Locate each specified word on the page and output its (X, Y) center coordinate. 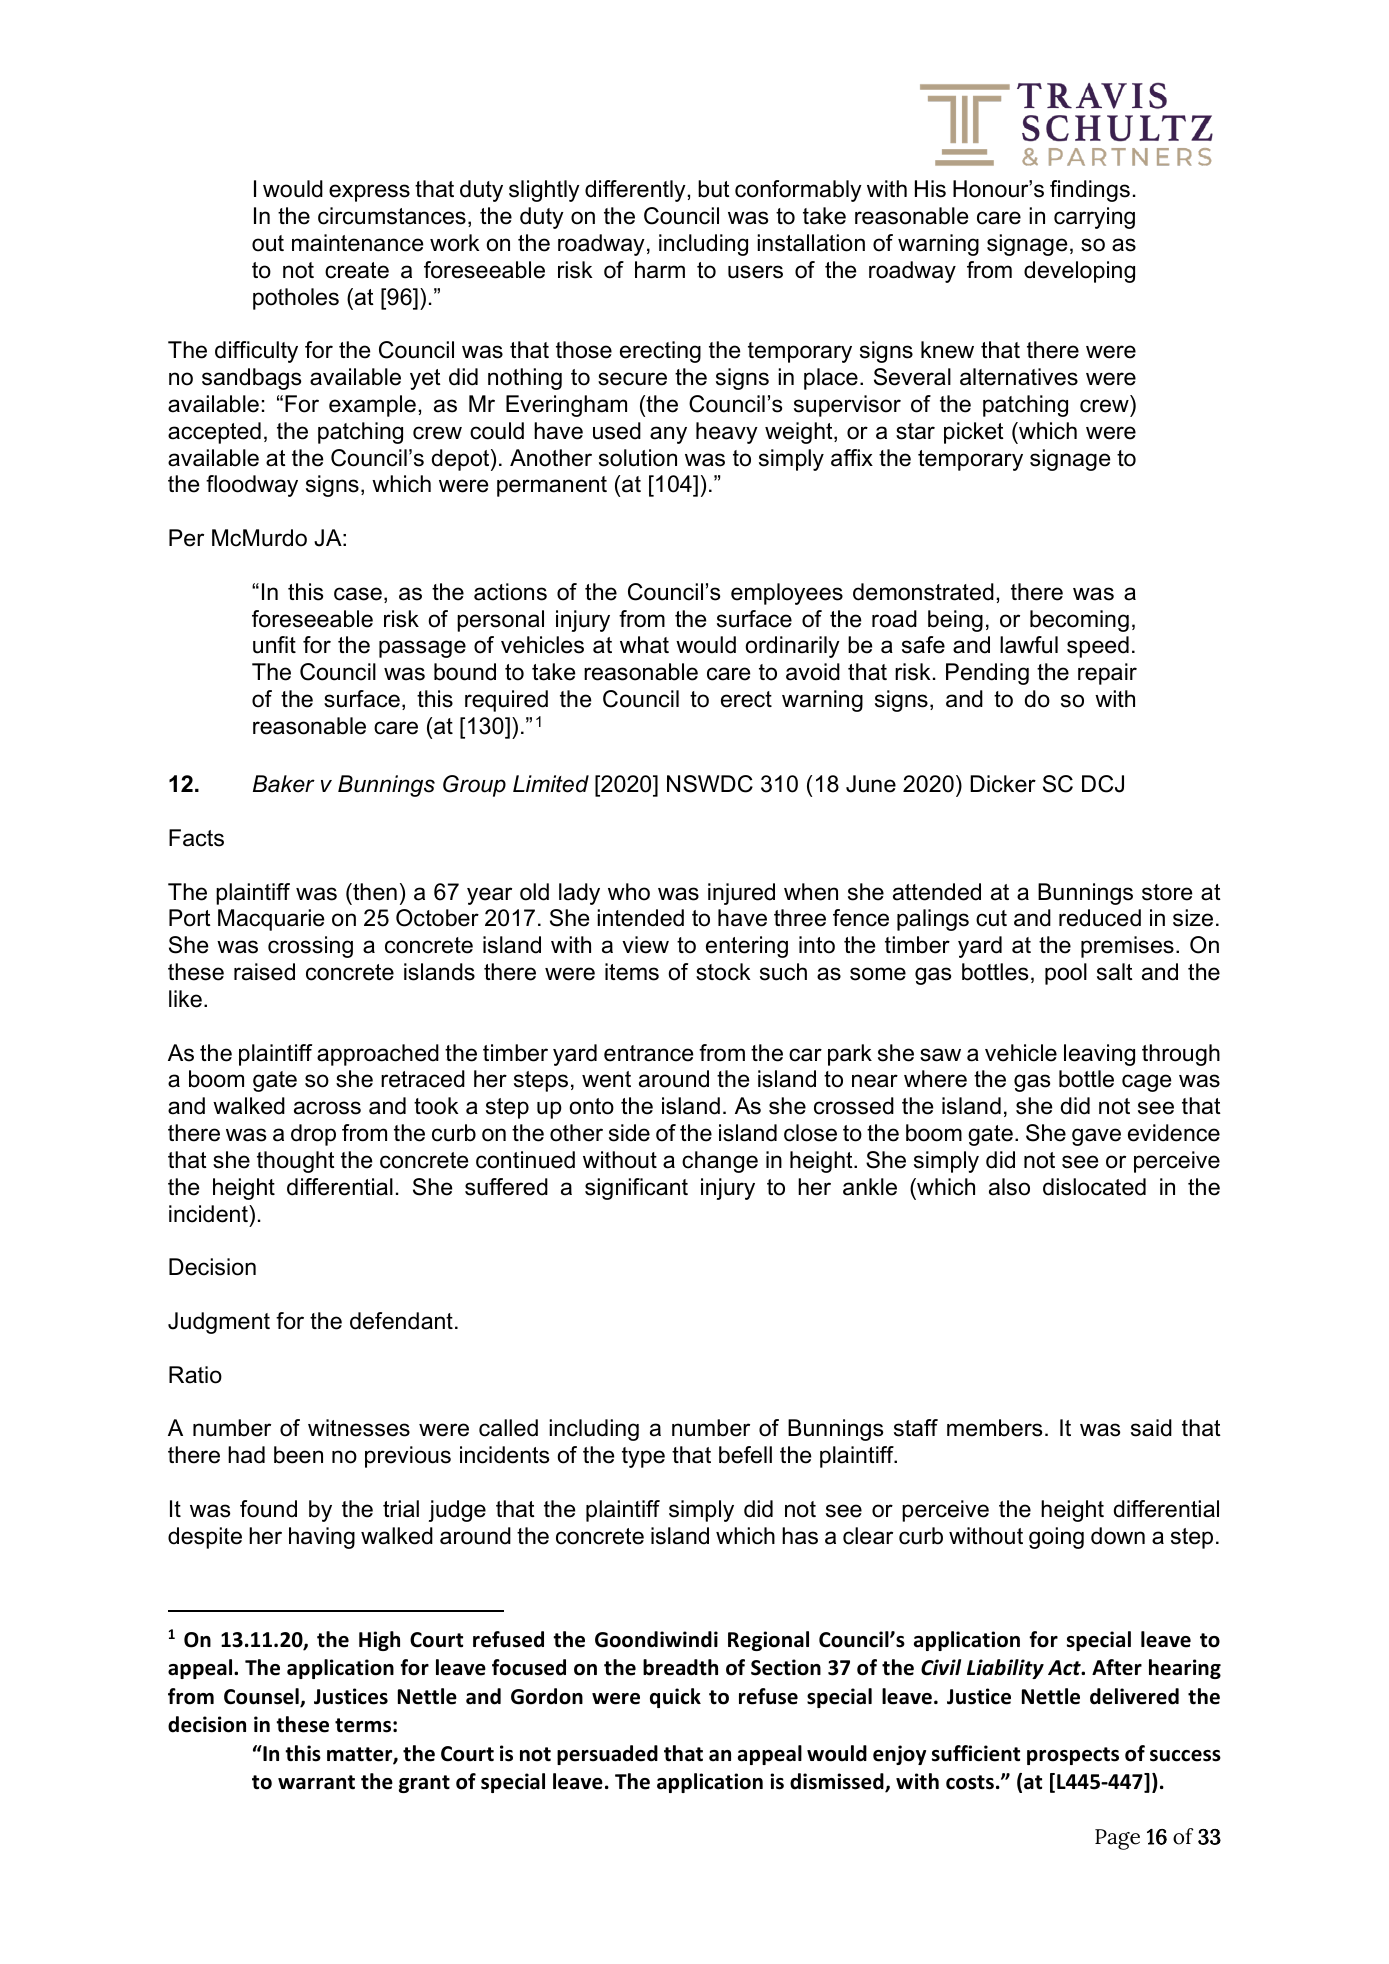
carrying (1094, 218)
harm (660, 270)
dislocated (1094, 1187)
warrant (316, 1782)
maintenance (357, 243)
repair (1107, 674)
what (644, 645)
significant (636, 1189)
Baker (284, 784)
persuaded (607, 1755)
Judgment (219, 1323)
